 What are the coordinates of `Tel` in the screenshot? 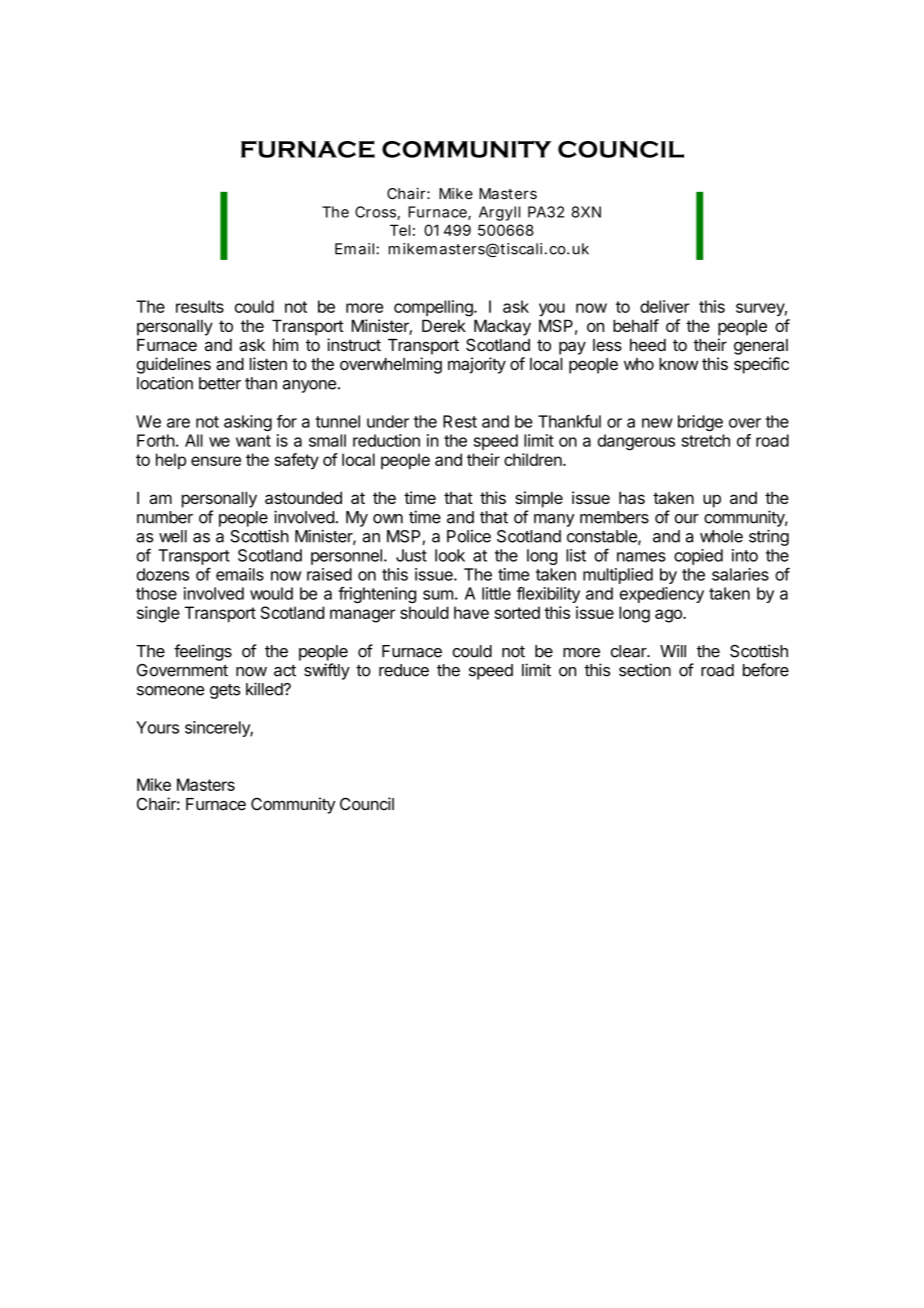 It's located at (400, 230).
